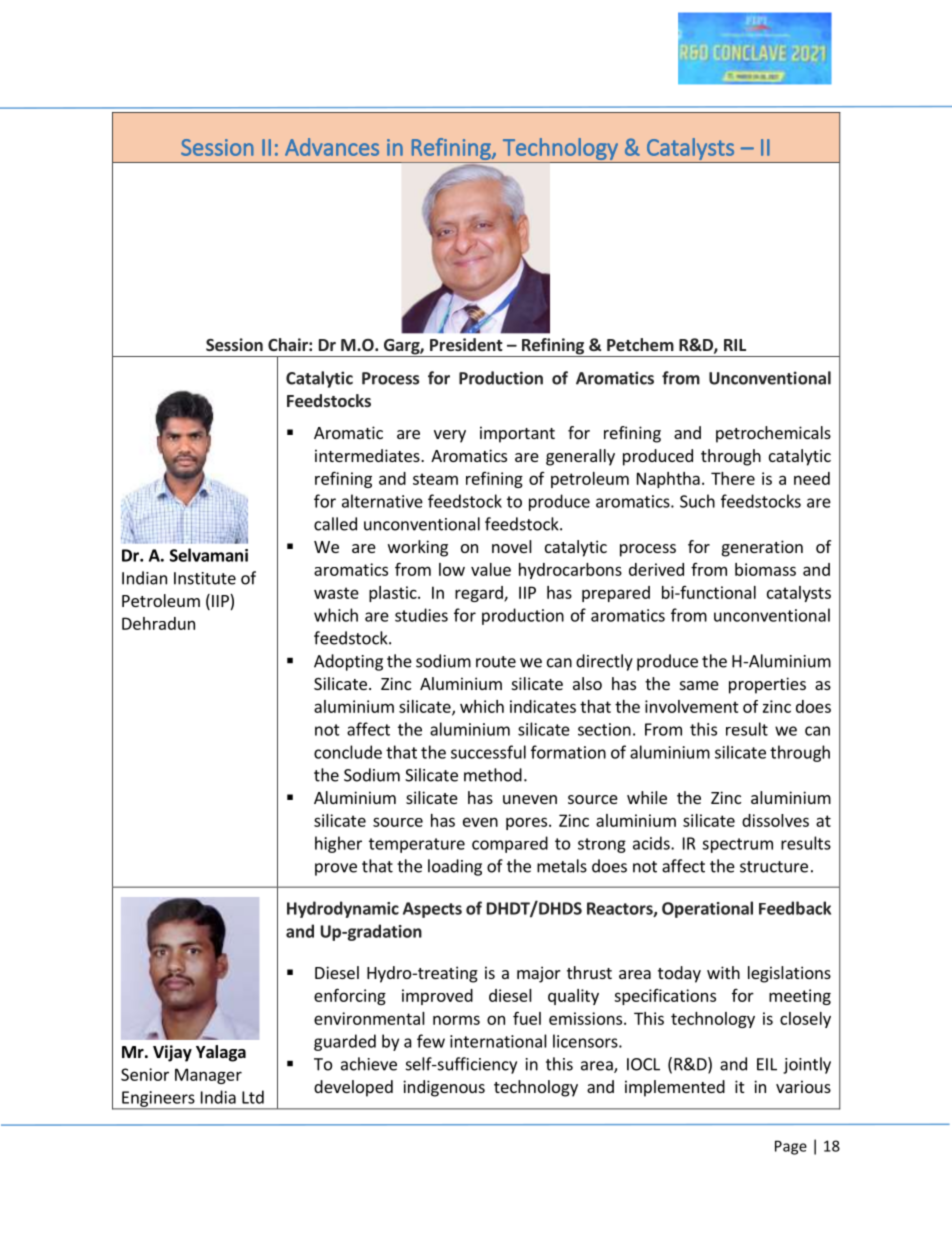 The image size is (952, 1233). Describe the element at coordinates (466, 344) in the page. I see `President` at that location.
